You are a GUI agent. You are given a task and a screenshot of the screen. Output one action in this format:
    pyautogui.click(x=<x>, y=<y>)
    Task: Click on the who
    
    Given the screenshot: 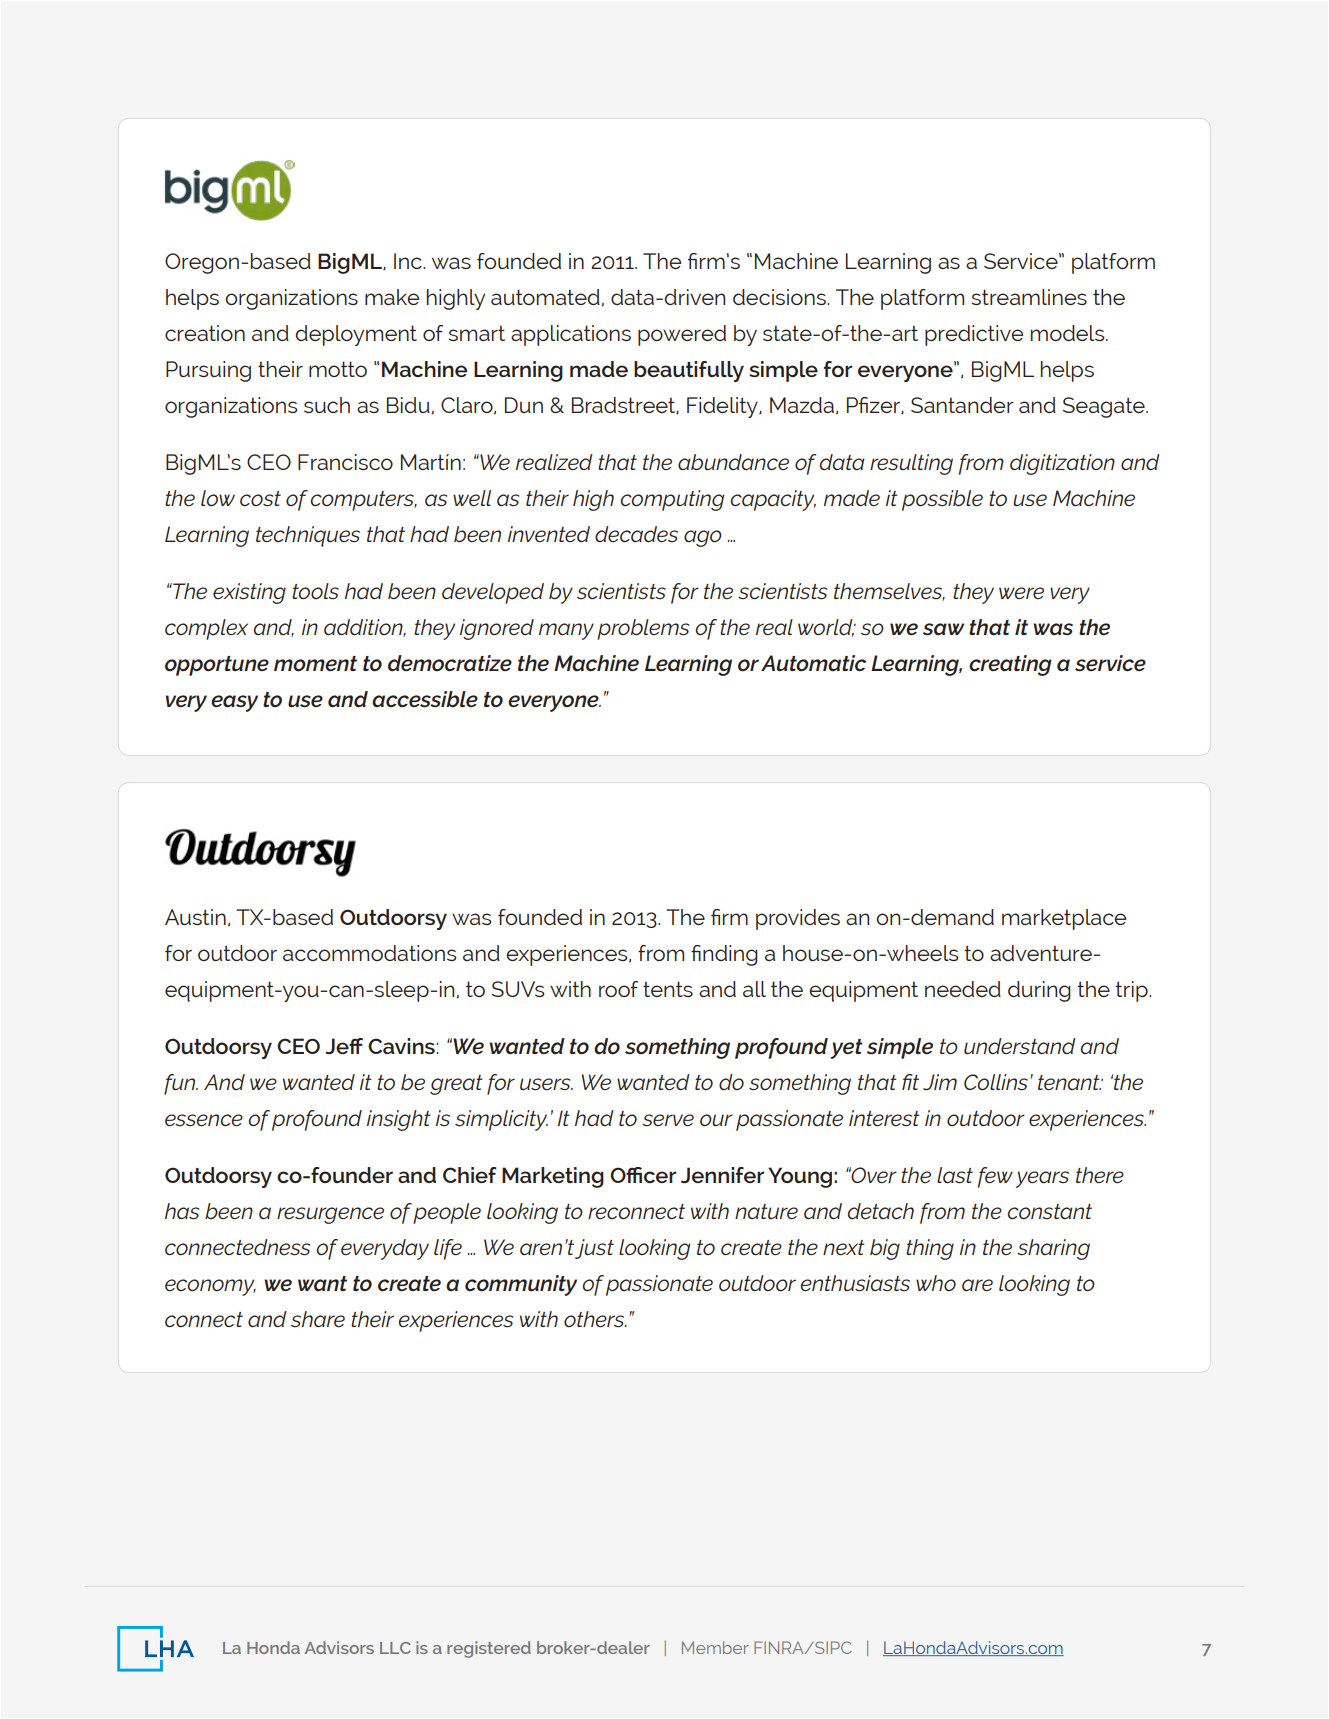 What is the action you would take?
    pyautogui.click(x=936, y=1283)
